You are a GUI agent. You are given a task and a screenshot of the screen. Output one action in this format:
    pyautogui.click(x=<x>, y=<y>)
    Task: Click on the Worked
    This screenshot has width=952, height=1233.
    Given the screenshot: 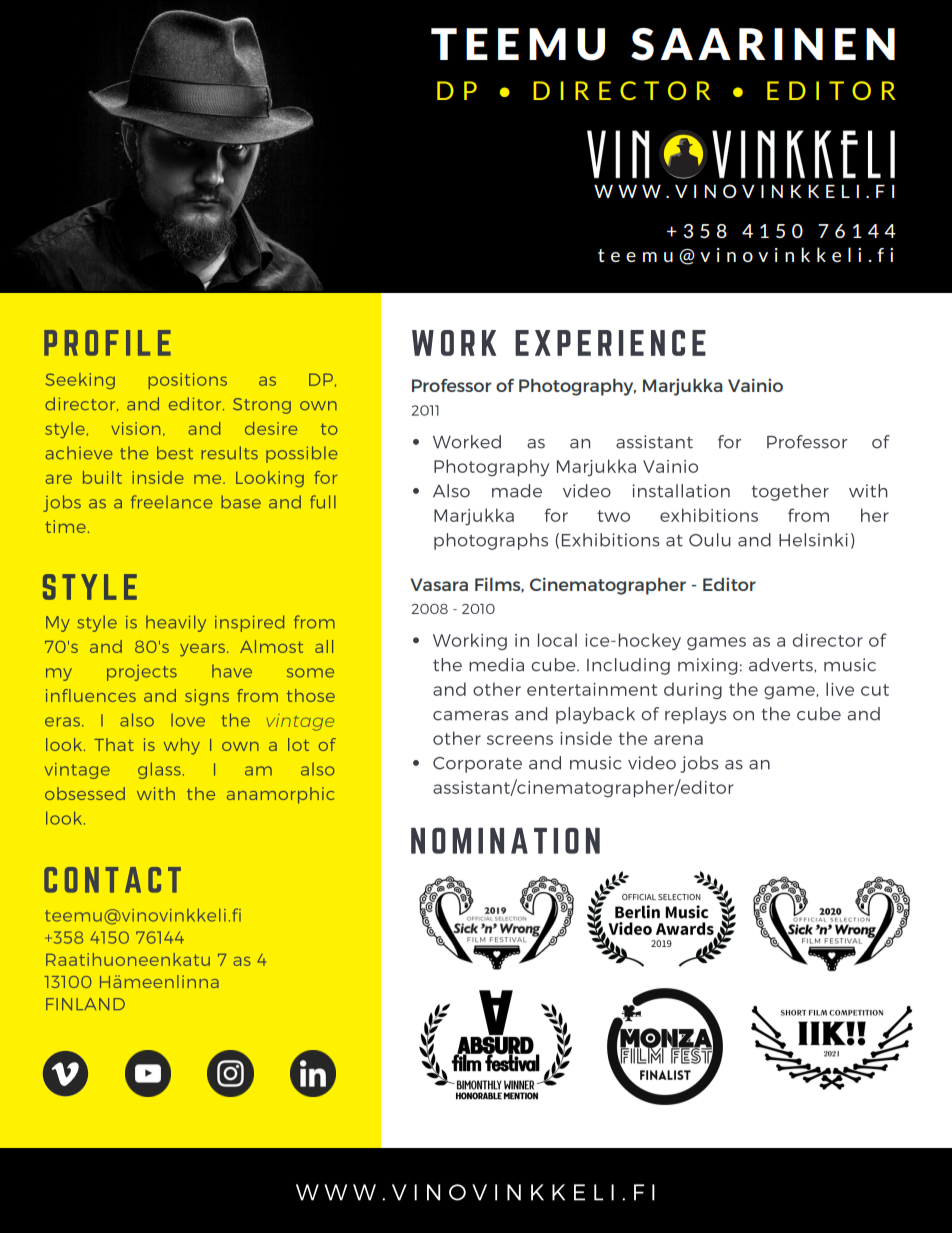 What is the action you would take?
    pyautogui.click(x=467, y=442)
